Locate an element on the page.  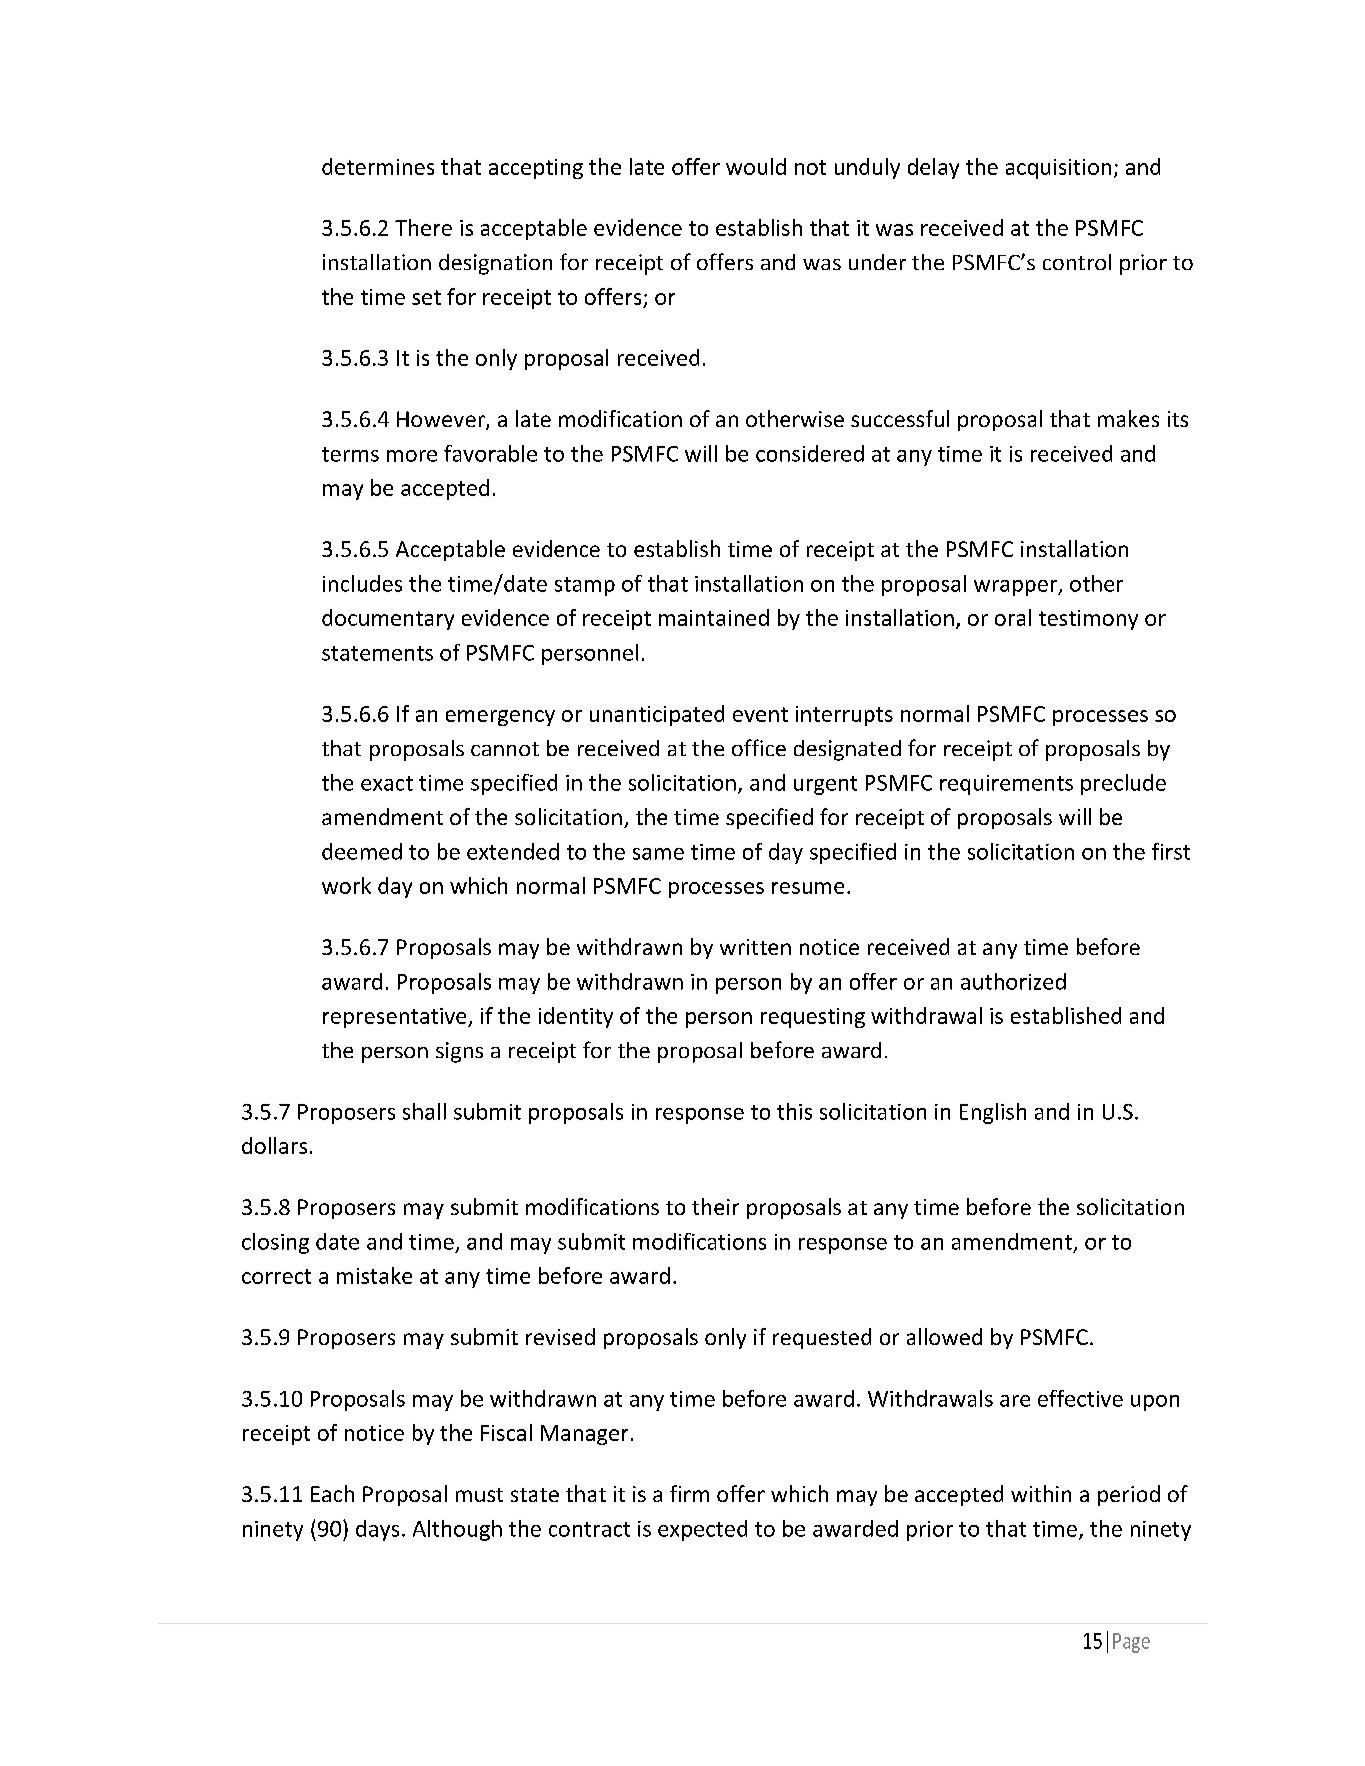
considered is located at coordinates (810, 453).
